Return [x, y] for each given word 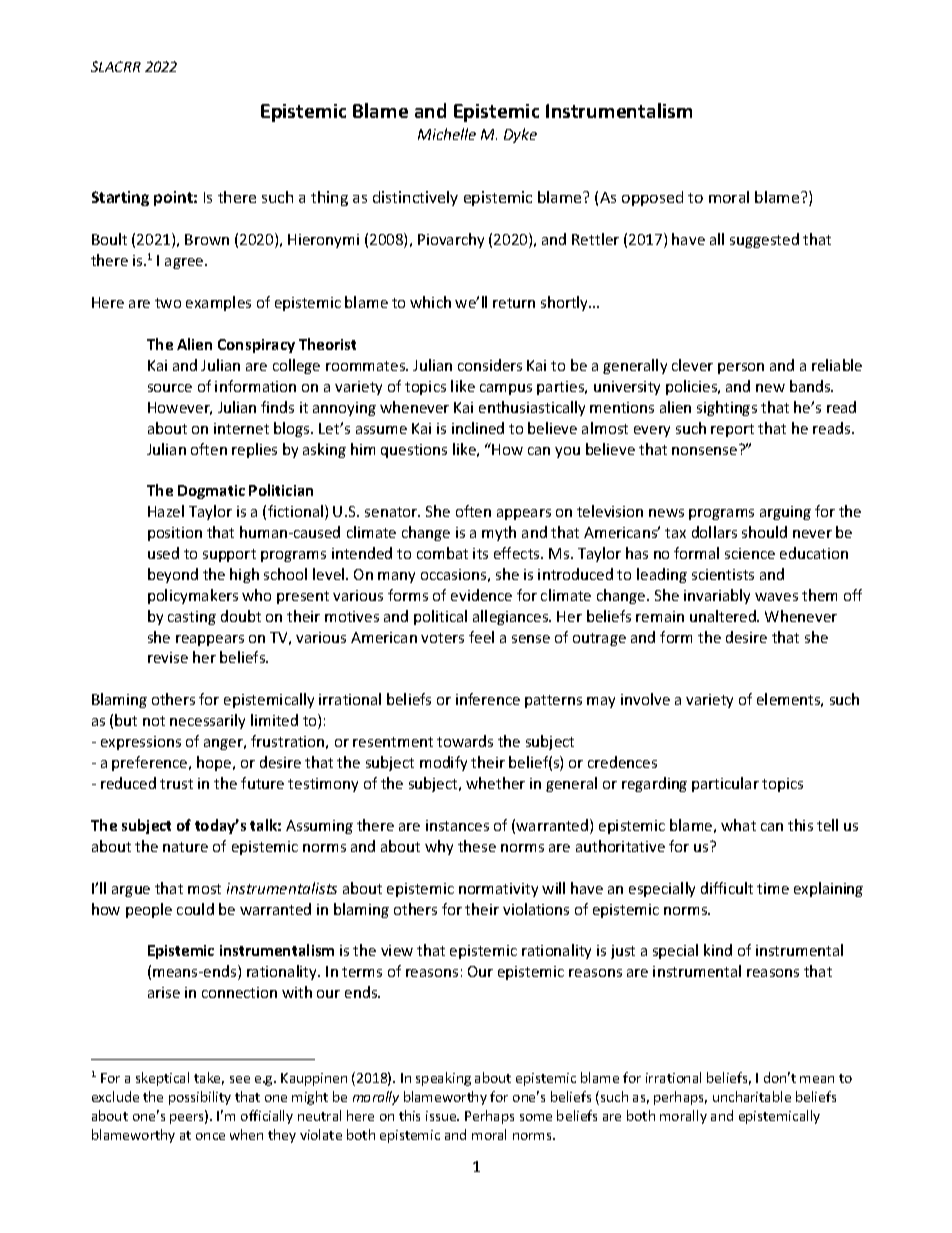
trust [176, 784]
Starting [120, 198]
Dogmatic [211, 492]
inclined [478, 428]
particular [725, 784]
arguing [785, 513]
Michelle [447, 134]
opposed [652, 198]
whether [495, 783]
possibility [200, 1098]
